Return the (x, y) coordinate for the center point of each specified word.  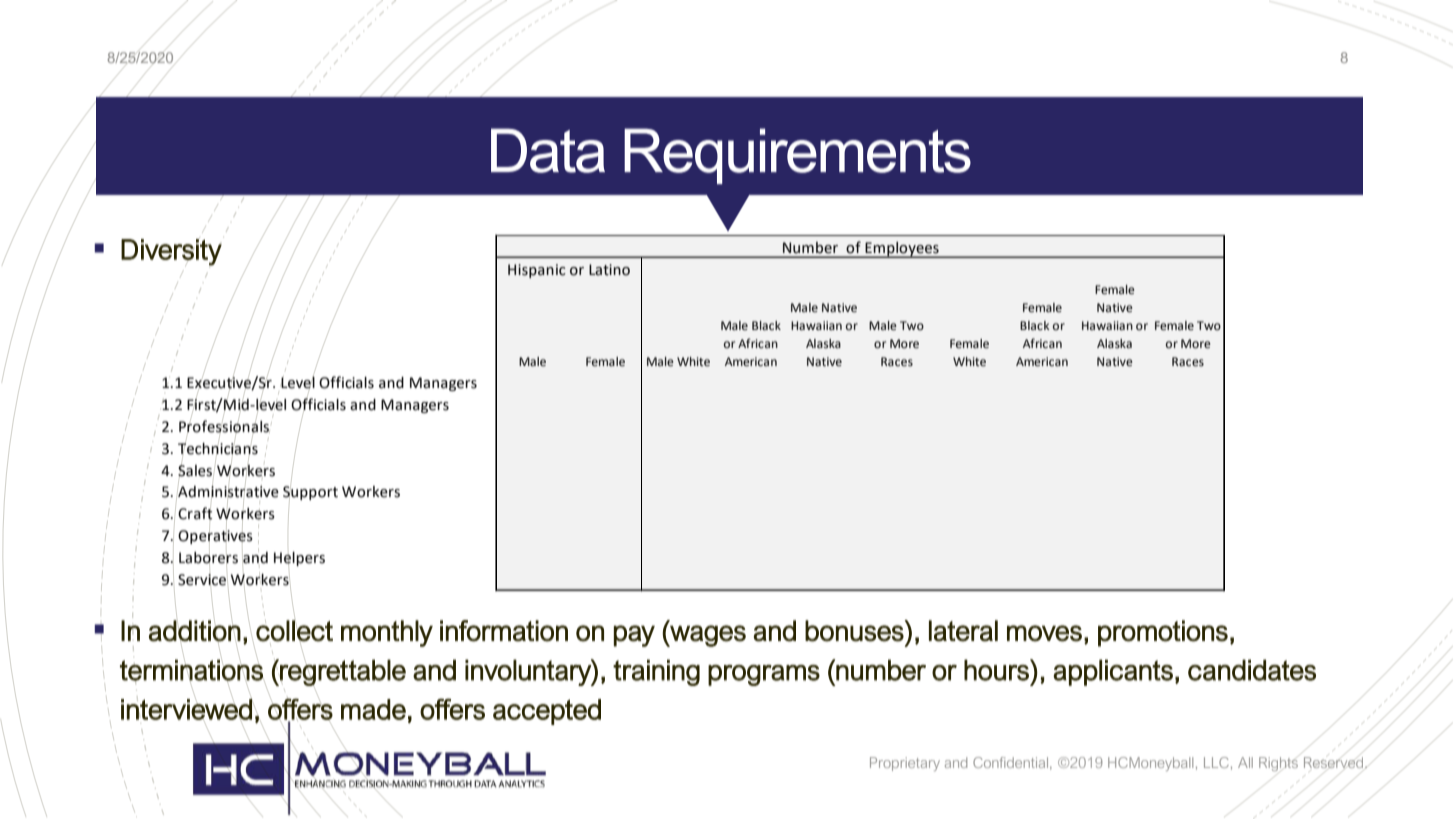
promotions (1163, 633)
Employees (902, 250)
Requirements (797, 156)
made (373, 709)
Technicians (218, 449)
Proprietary (905, 764)
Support (310, 493)
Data (548, 150)
